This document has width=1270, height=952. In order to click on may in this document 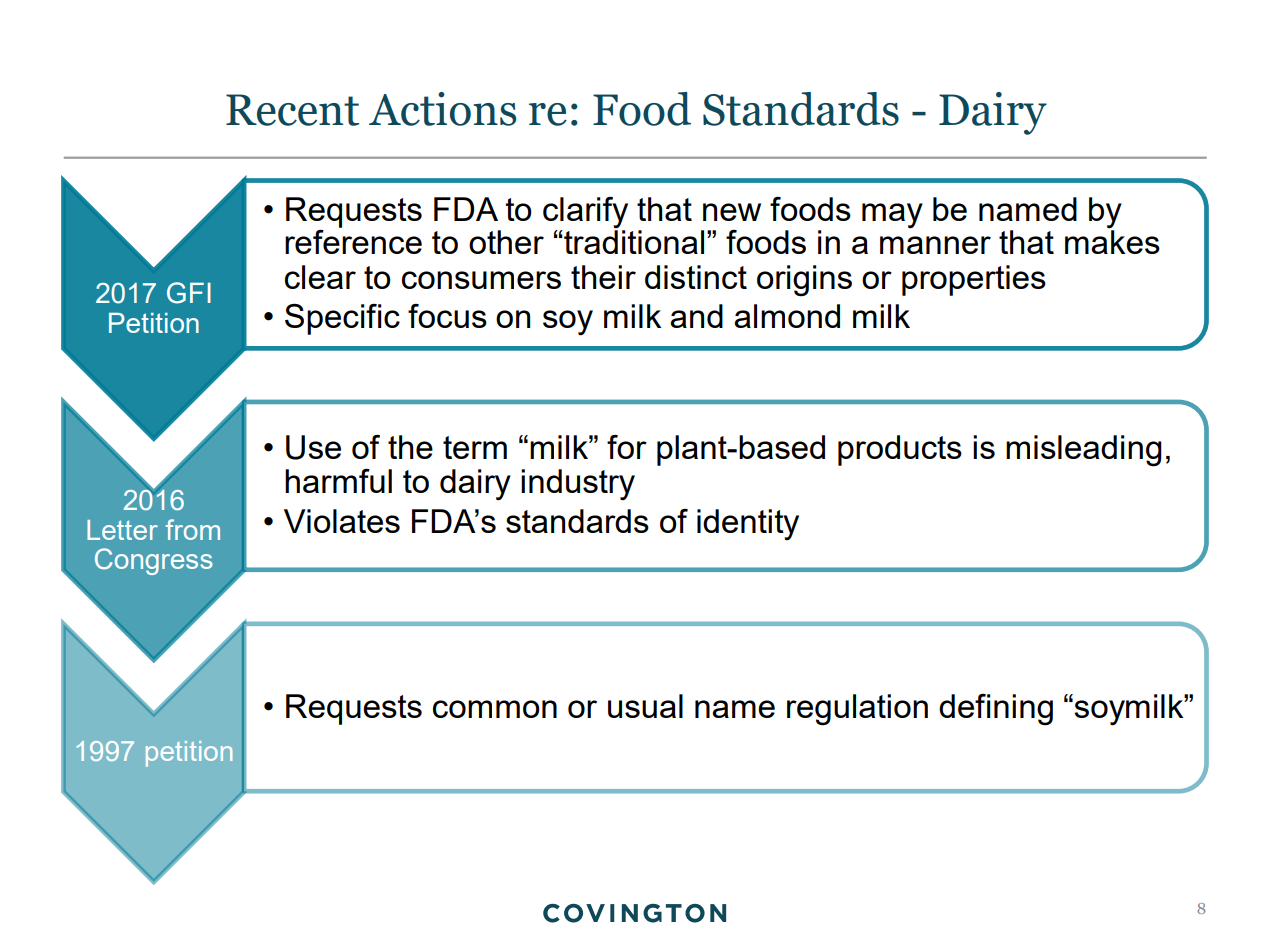, I will do `click(892, 216)`.
